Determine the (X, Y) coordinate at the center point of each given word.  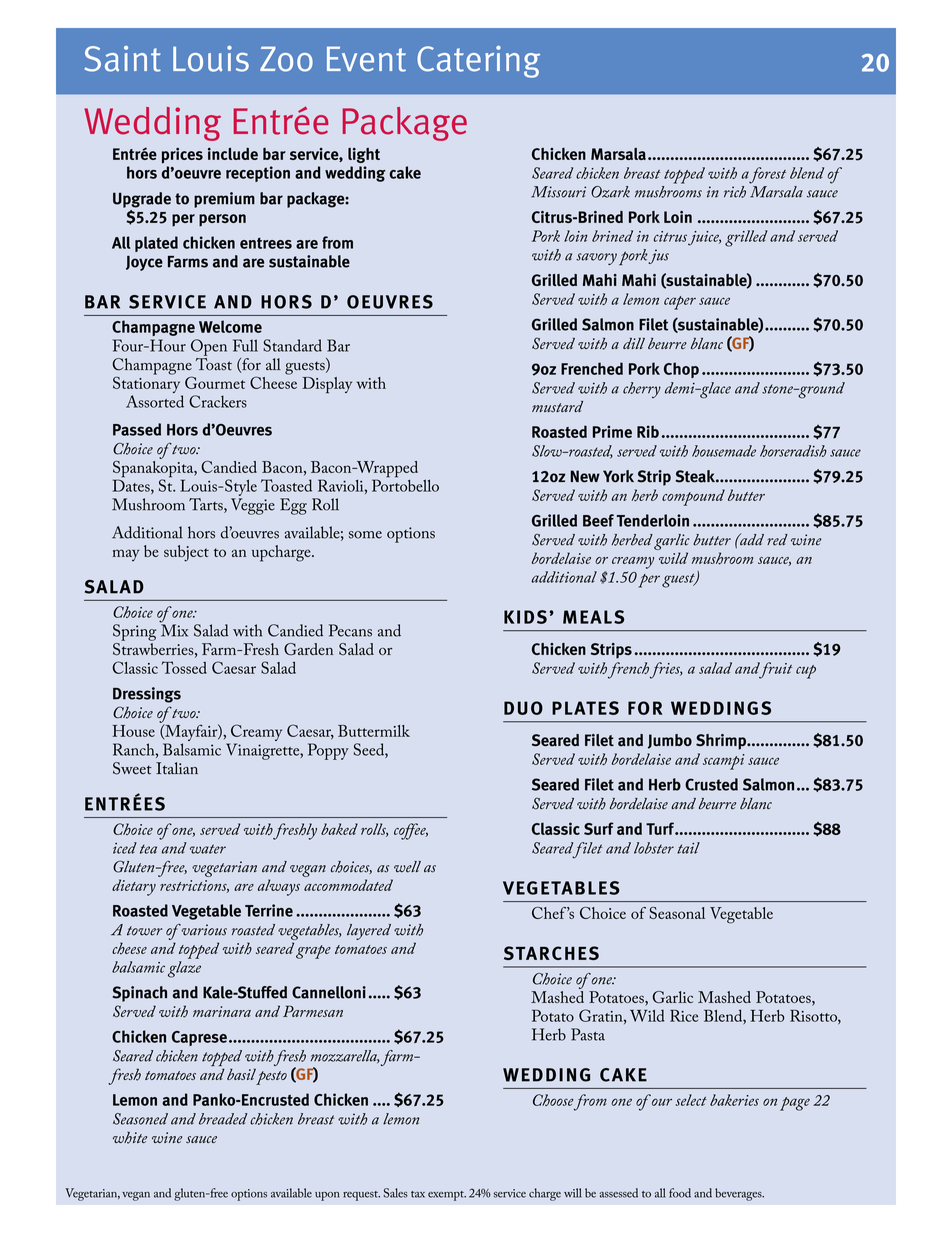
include (233, 154)
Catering (478, 62)
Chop (681, 370)
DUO (523, 708)
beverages (739, 1194)
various (204, 930)
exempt (447, 1196)
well (407, 867)
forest (767, 175)
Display (327, 385)
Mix (174, 629)
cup (806, 672)
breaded (223, 1119)
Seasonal (677, 913)
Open (209, 347)
